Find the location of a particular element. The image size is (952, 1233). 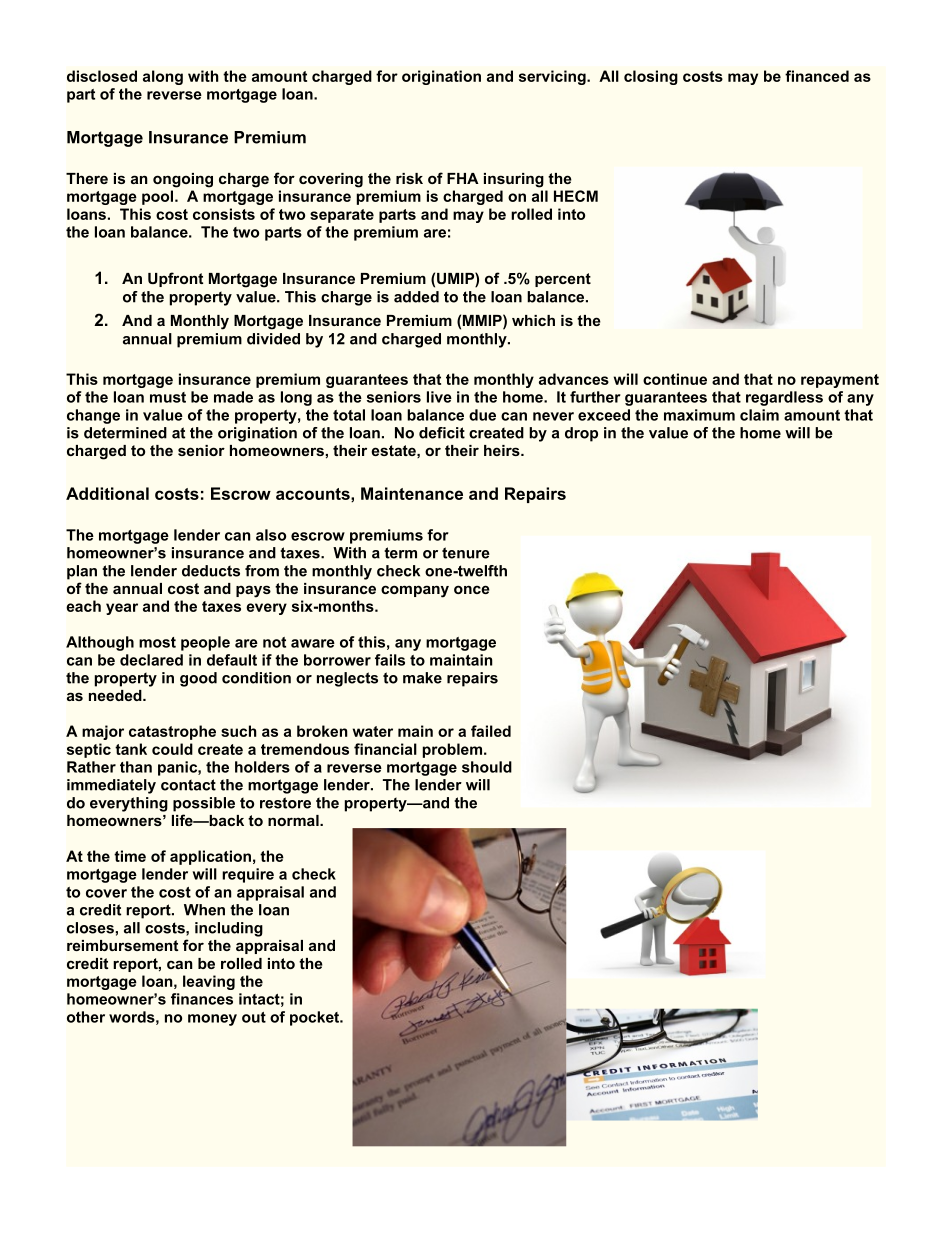

added is located at coordinates (416, 297).
